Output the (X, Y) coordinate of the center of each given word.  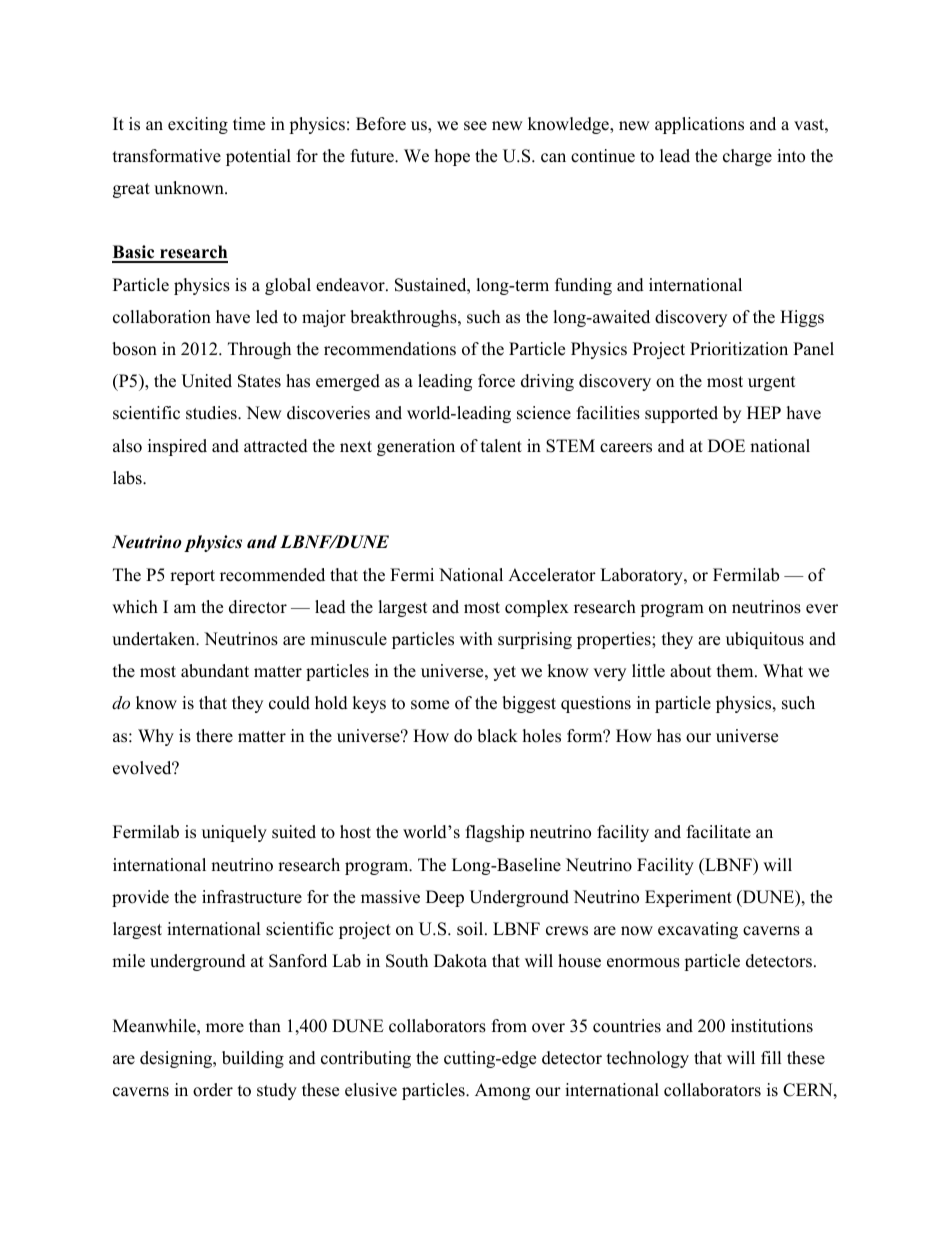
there (214, 736)
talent (501, 446)
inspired (177, 447)
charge (747, 157)
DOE (726, 446)
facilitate (719, 832)
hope (452, 157)
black (497, 736)
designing (177, 1059)
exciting (198, 125)
